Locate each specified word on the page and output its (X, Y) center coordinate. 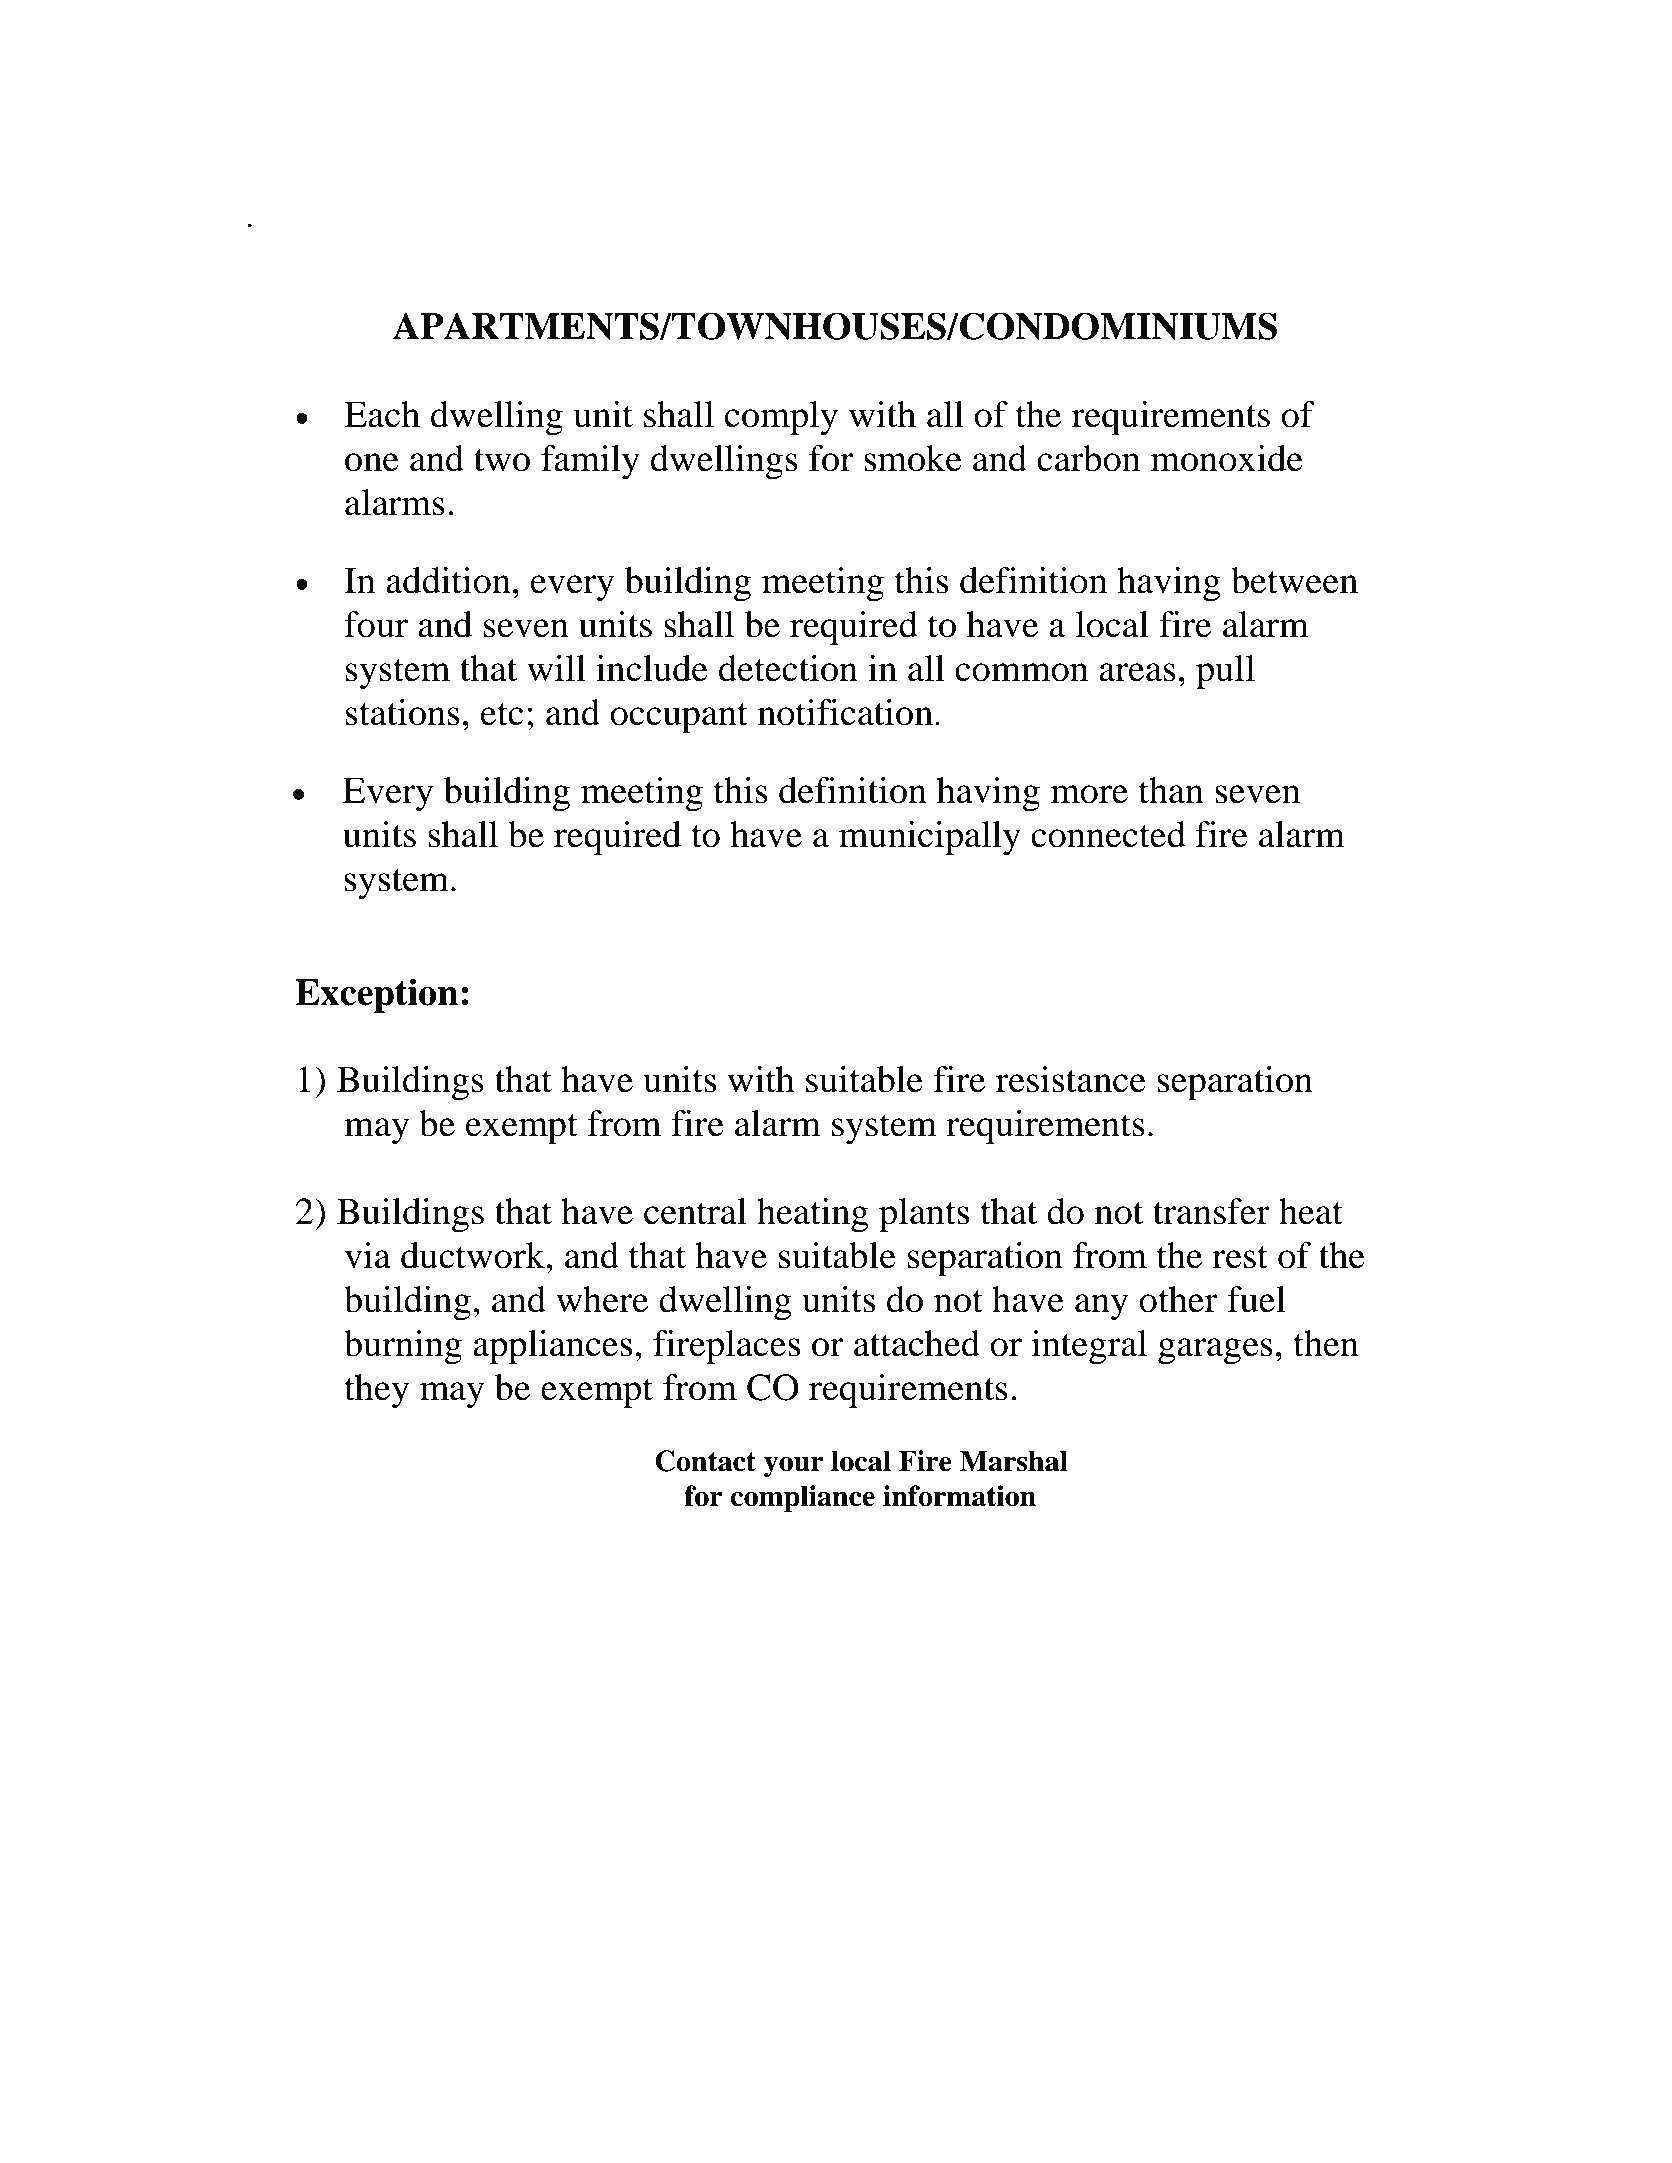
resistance (1071, 1079)
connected (1108, 834)
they (376, 1391)
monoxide (1227, 458)
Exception (376, 995)
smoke (913, 458)
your (794, 1467)
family (590, 462)
